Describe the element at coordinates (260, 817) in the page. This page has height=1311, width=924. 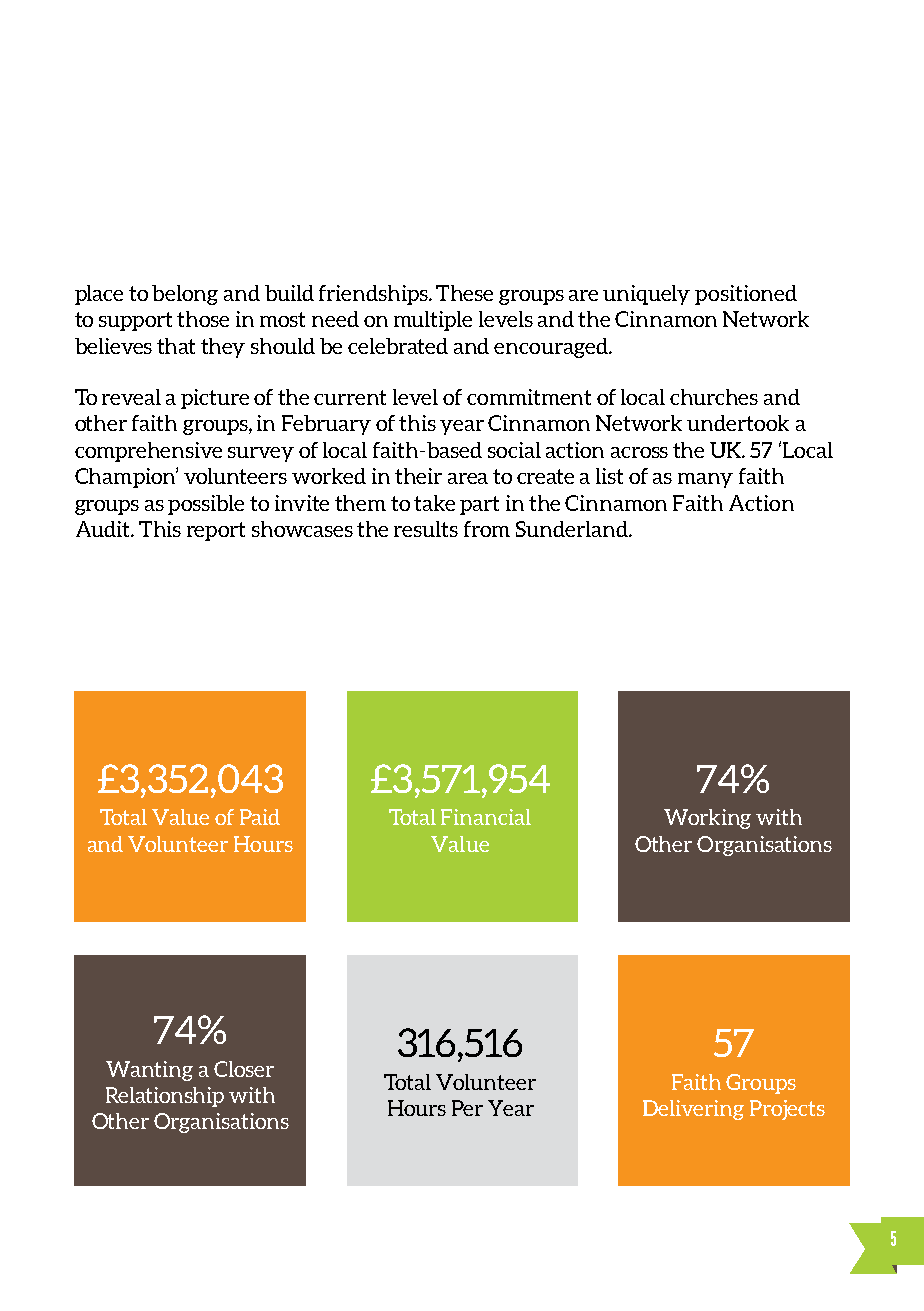
I see `Paid` at that location.
